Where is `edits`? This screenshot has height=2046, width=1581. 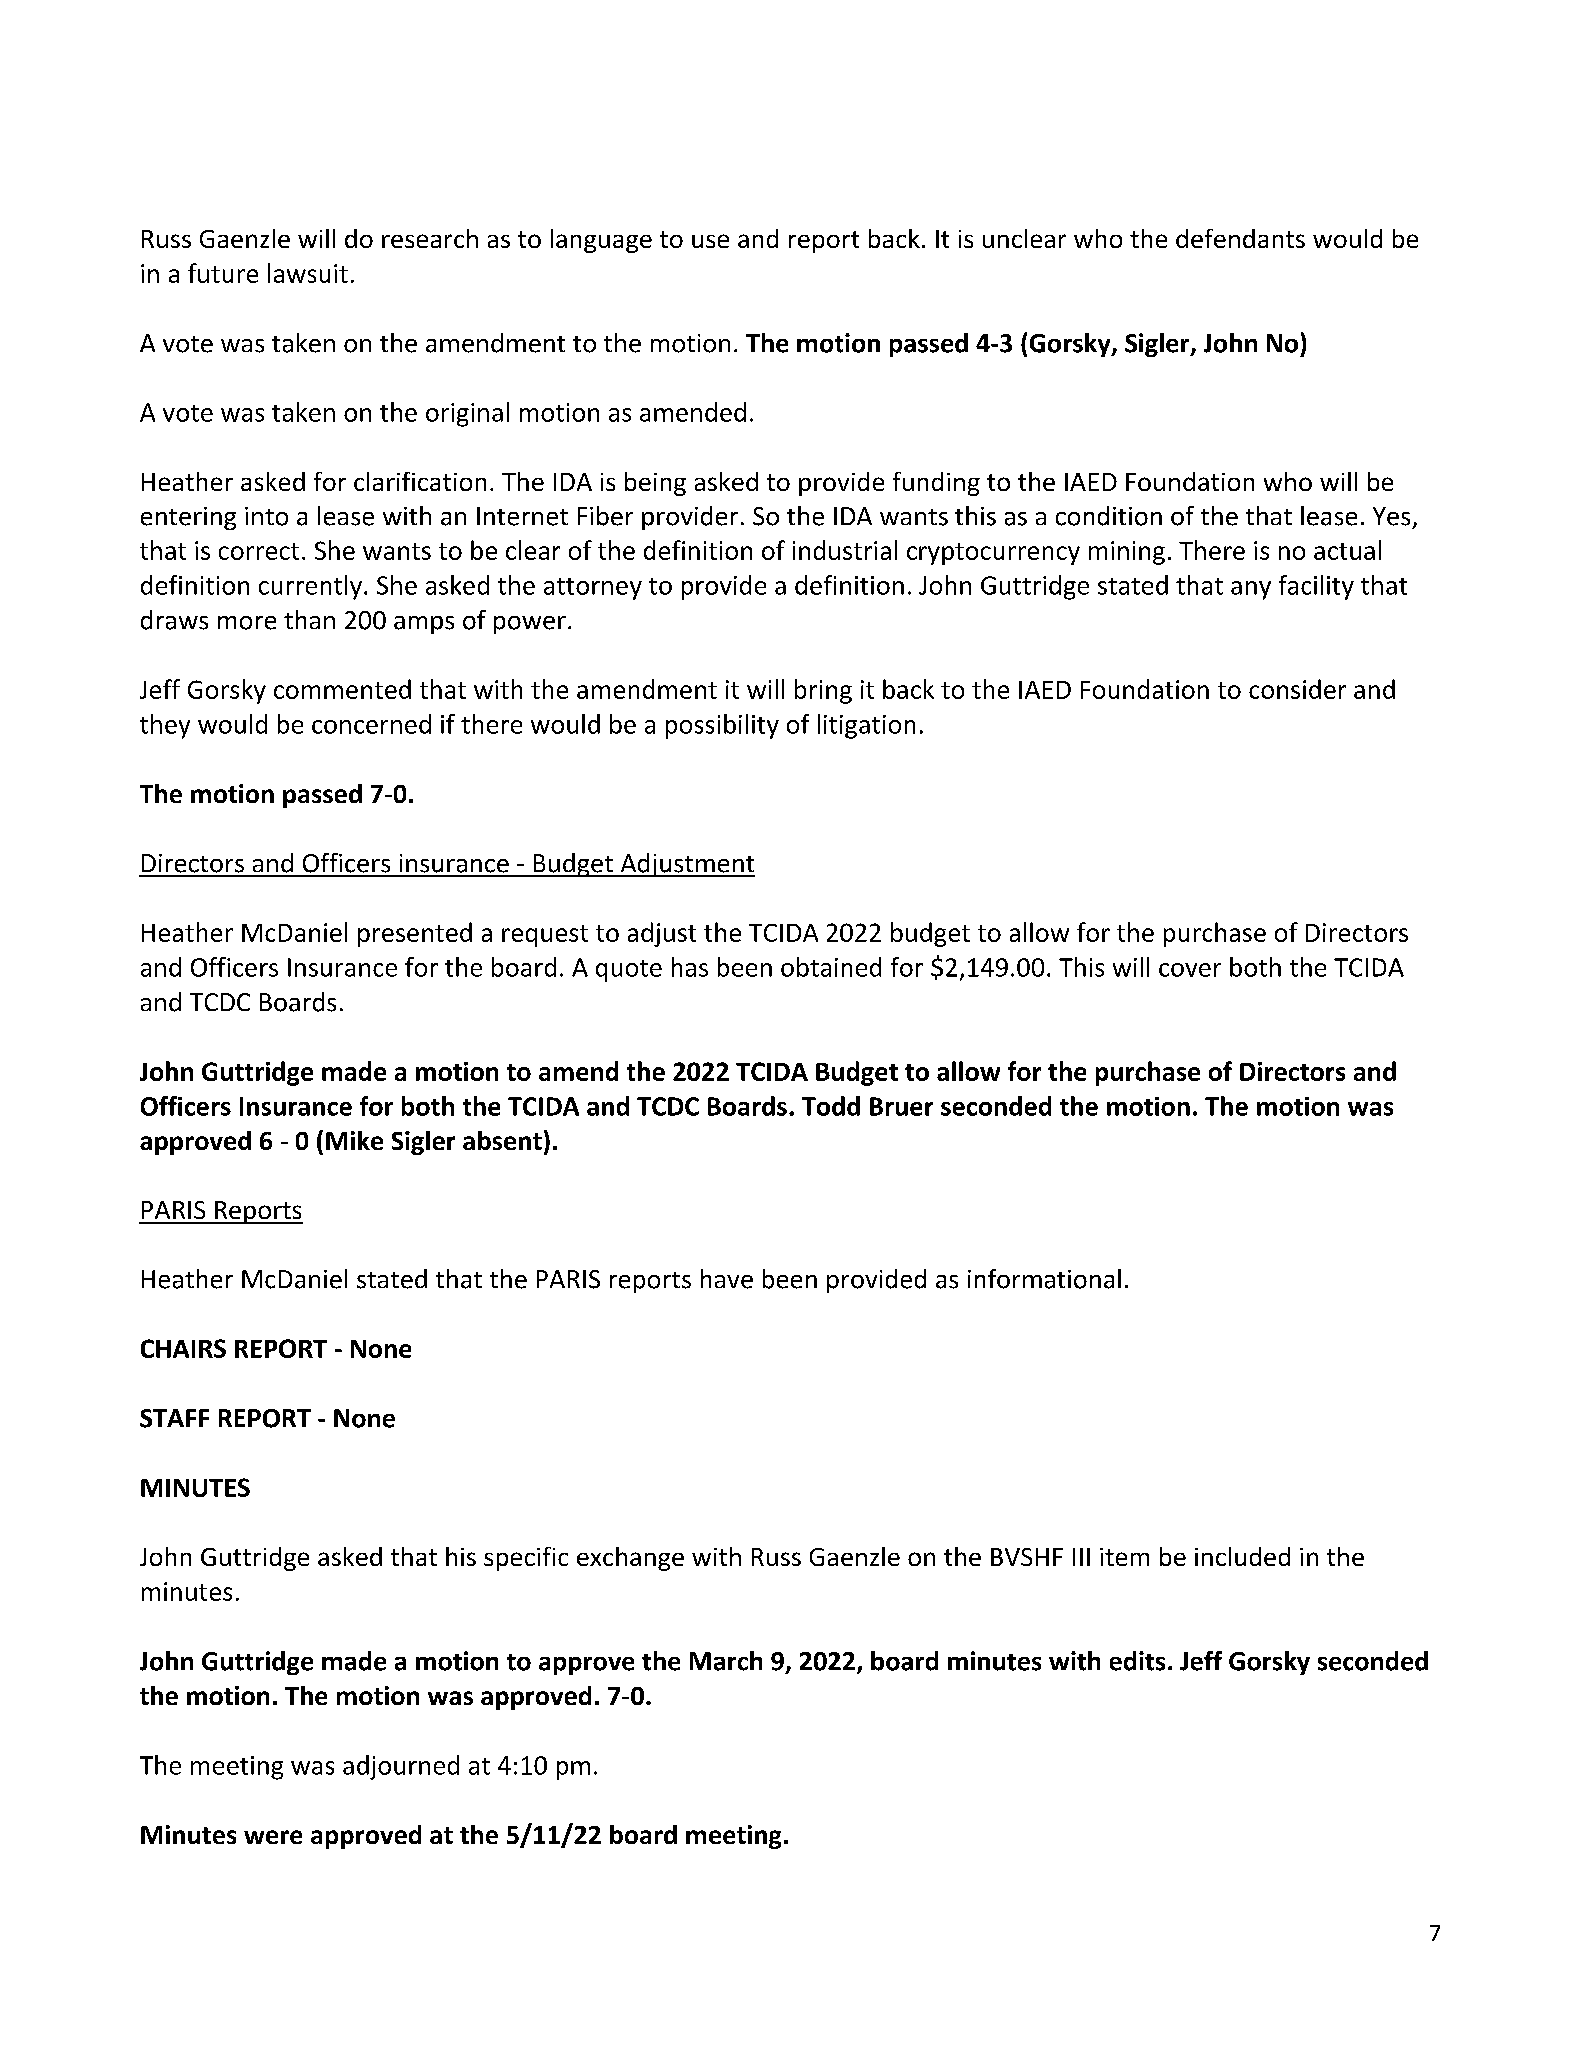 edits is located at coordinates (1137, 1661).
